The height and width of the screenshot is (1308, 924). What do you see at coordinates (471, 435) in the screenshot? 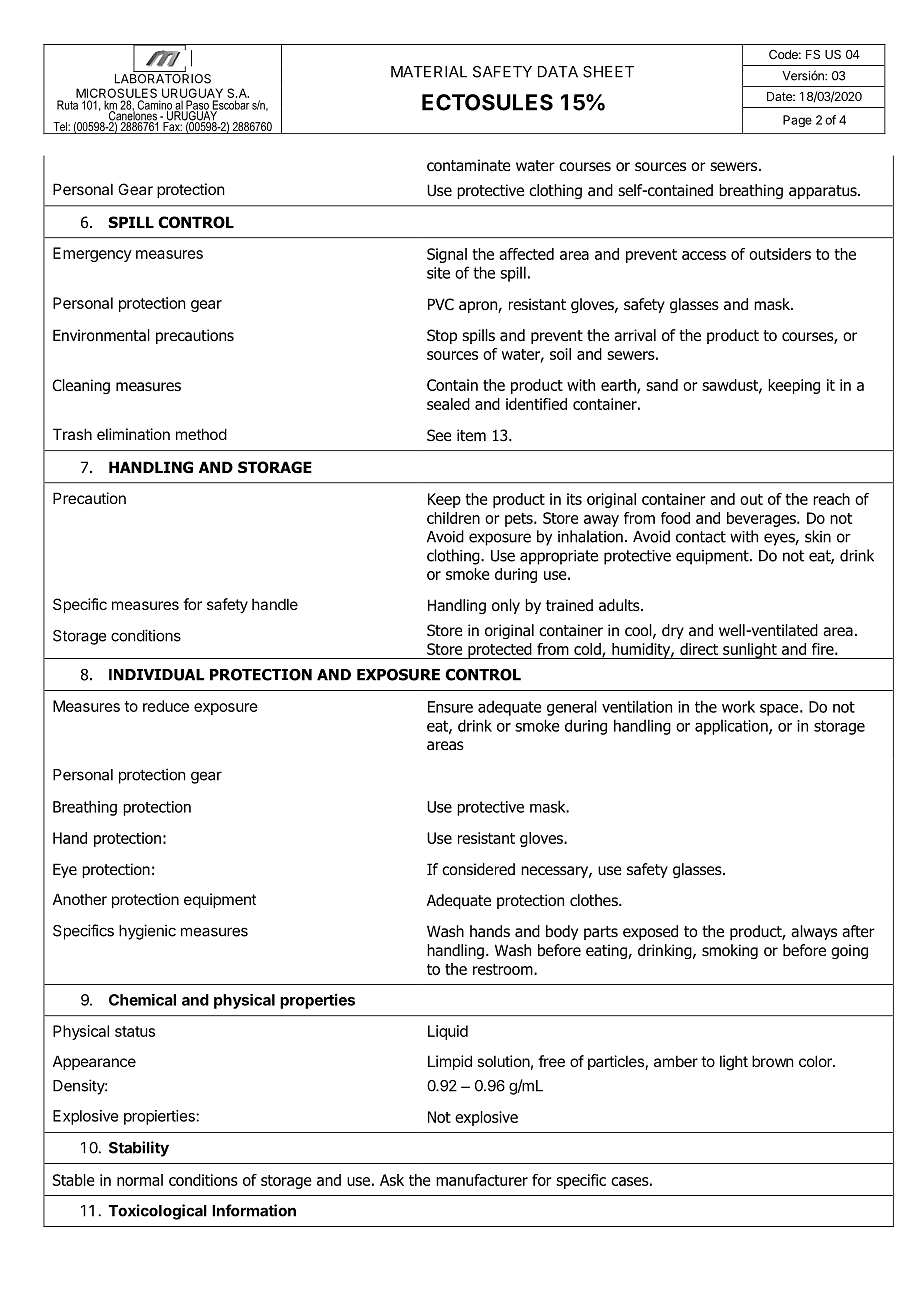
I see `item` at bounding box center [471, 435].
